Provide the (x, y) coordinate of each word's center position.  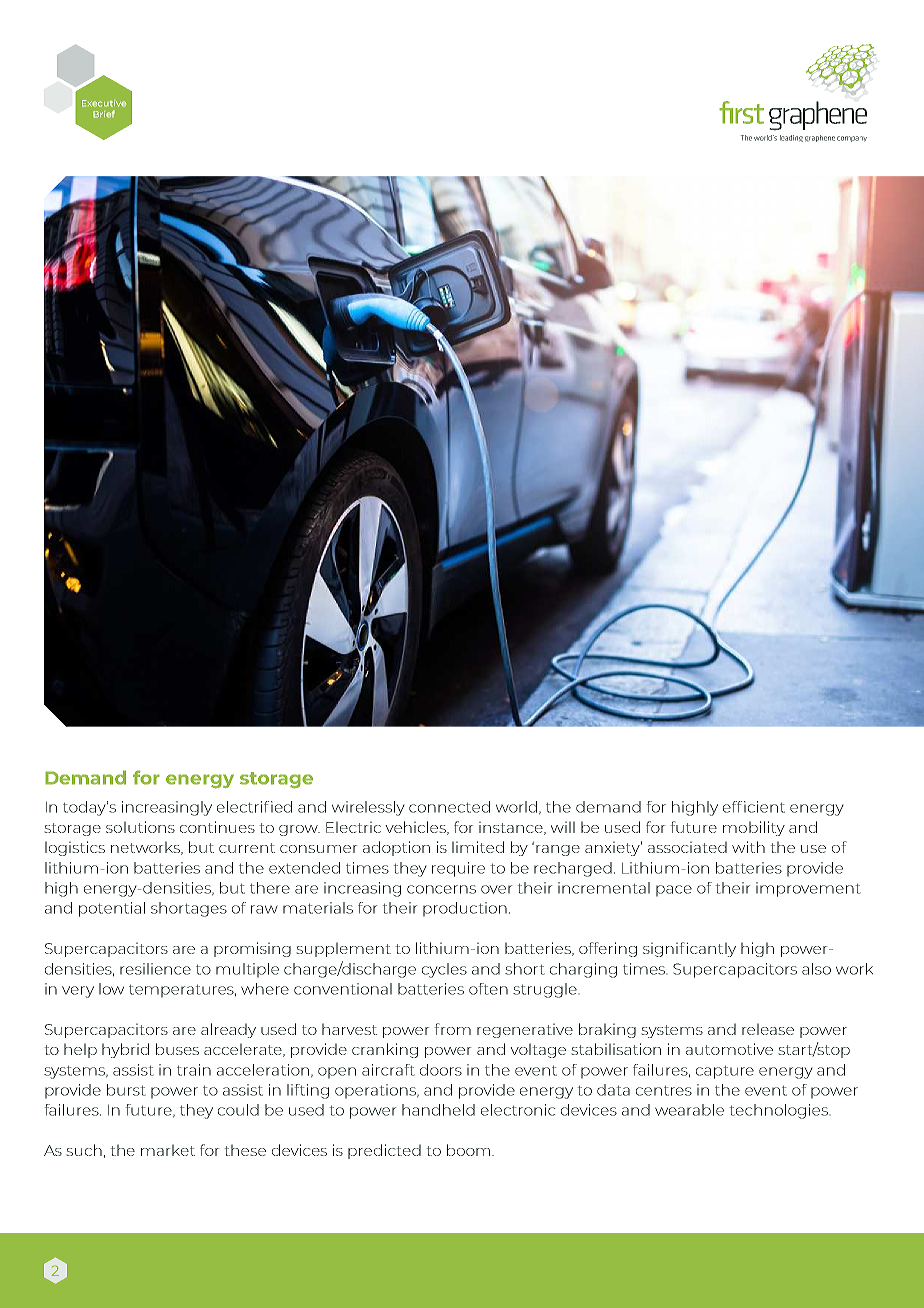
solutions (140, 827)
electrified (254, 807)
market (168, 1150)
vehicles (417, 828)
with (748, 847)
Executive (104, 103)
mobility (754, 828)
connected (449, 807)
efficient (754, 807)
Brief (104, 114)
